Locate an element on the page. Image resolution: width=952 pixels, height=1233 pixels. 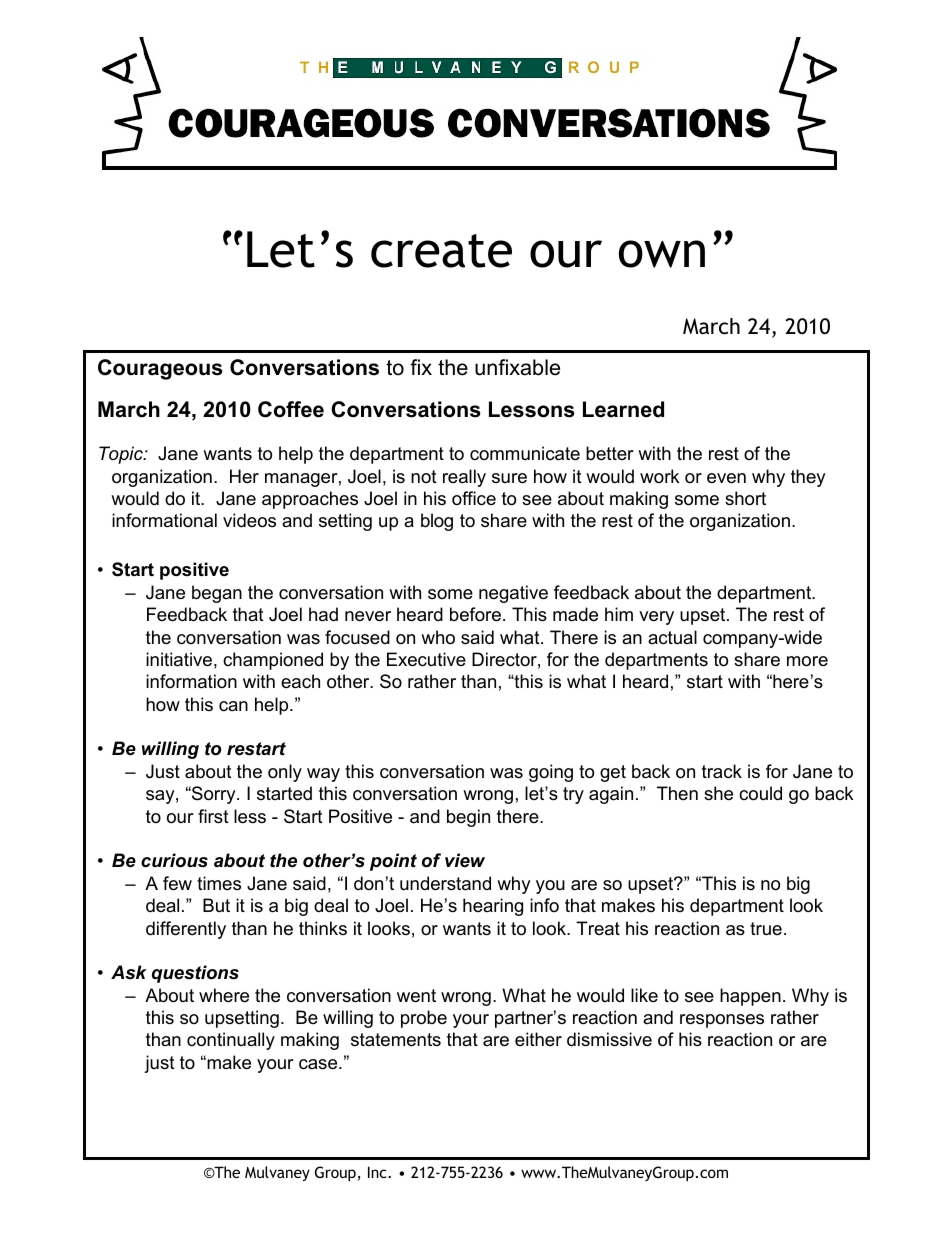
went is located at coordinates (416, 996).
